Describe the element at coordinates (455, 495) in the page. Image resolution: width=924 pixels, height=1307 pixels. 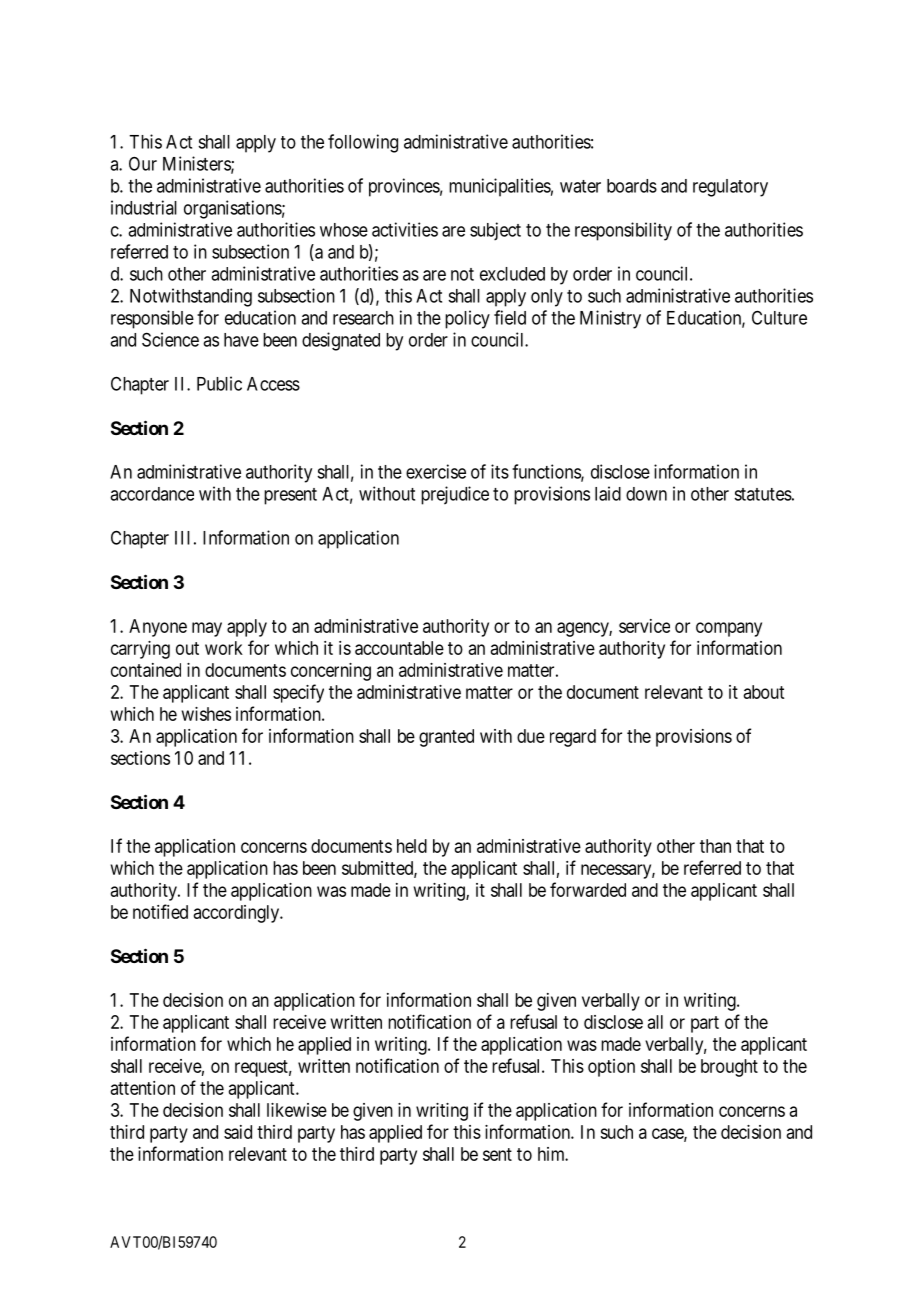
I see `prejudice` at that location.
